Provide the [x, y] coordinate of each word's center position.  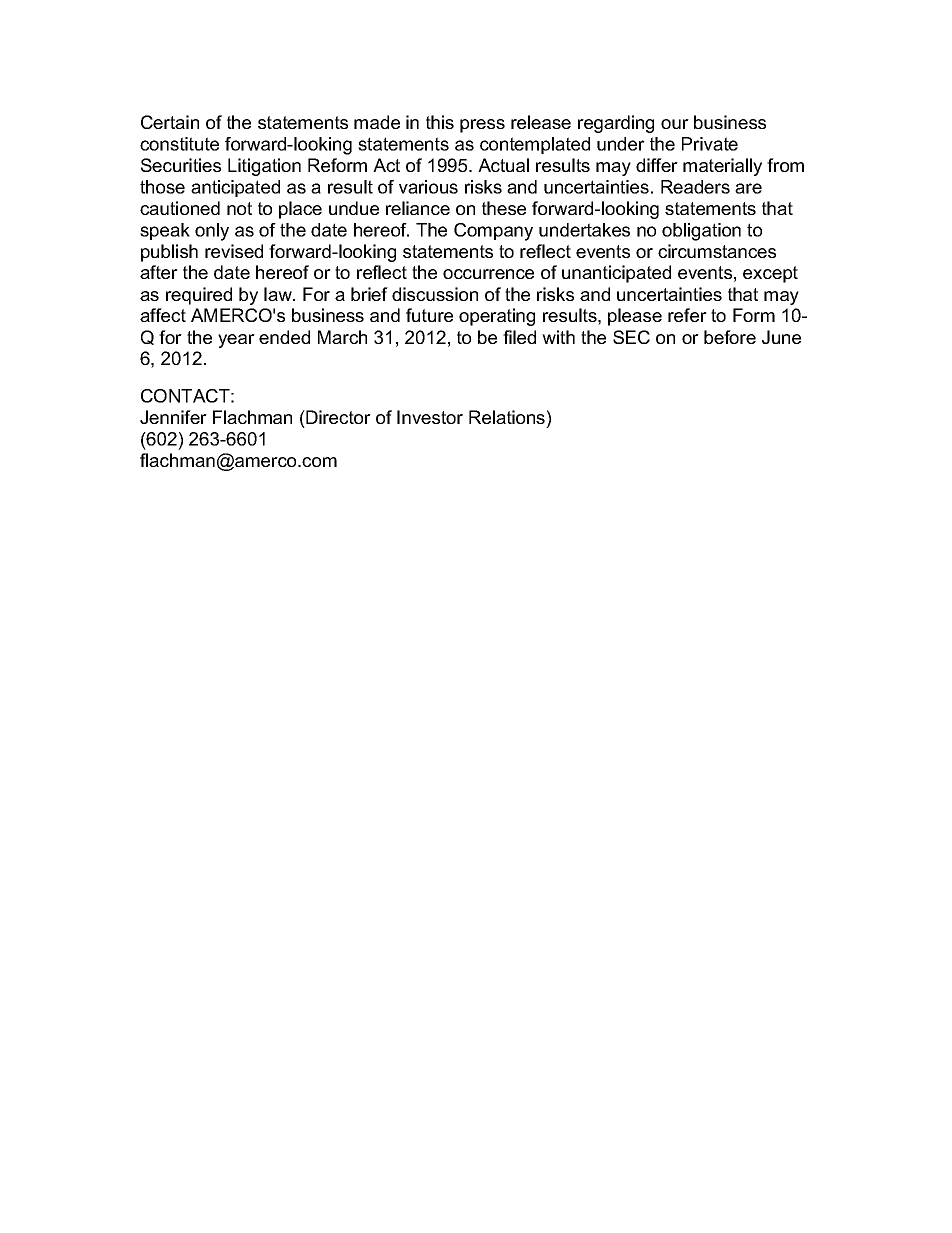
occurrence [488, 274]
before [730, 337]
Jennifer [173, 417]
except [770, 274]
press [482, 126]
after [159, 272]
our [675, 124]
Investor [430, 417]
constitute [179, 144]
